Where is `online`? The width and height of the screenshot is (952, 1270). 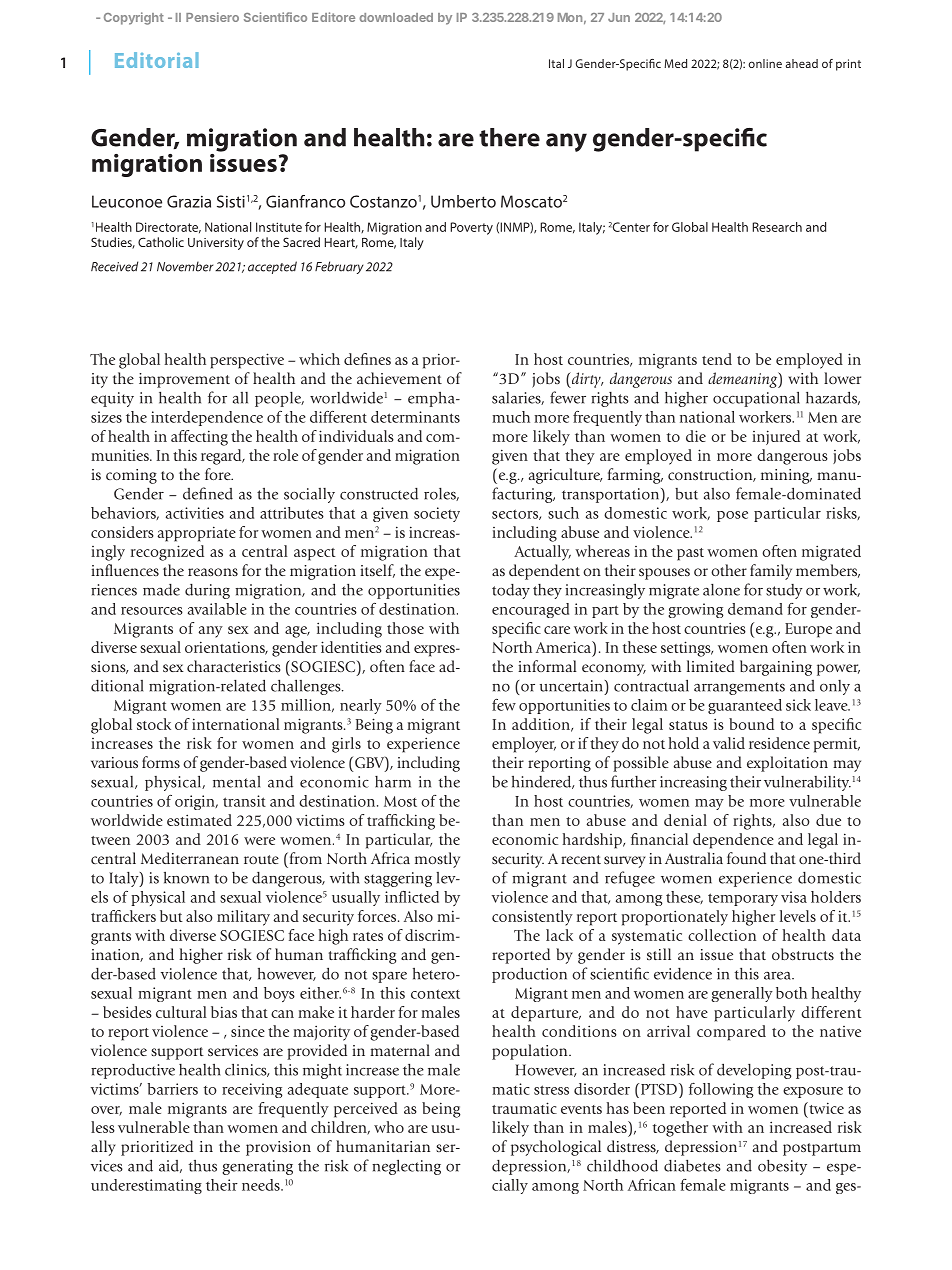
online is located at coordinates (765, 63).
